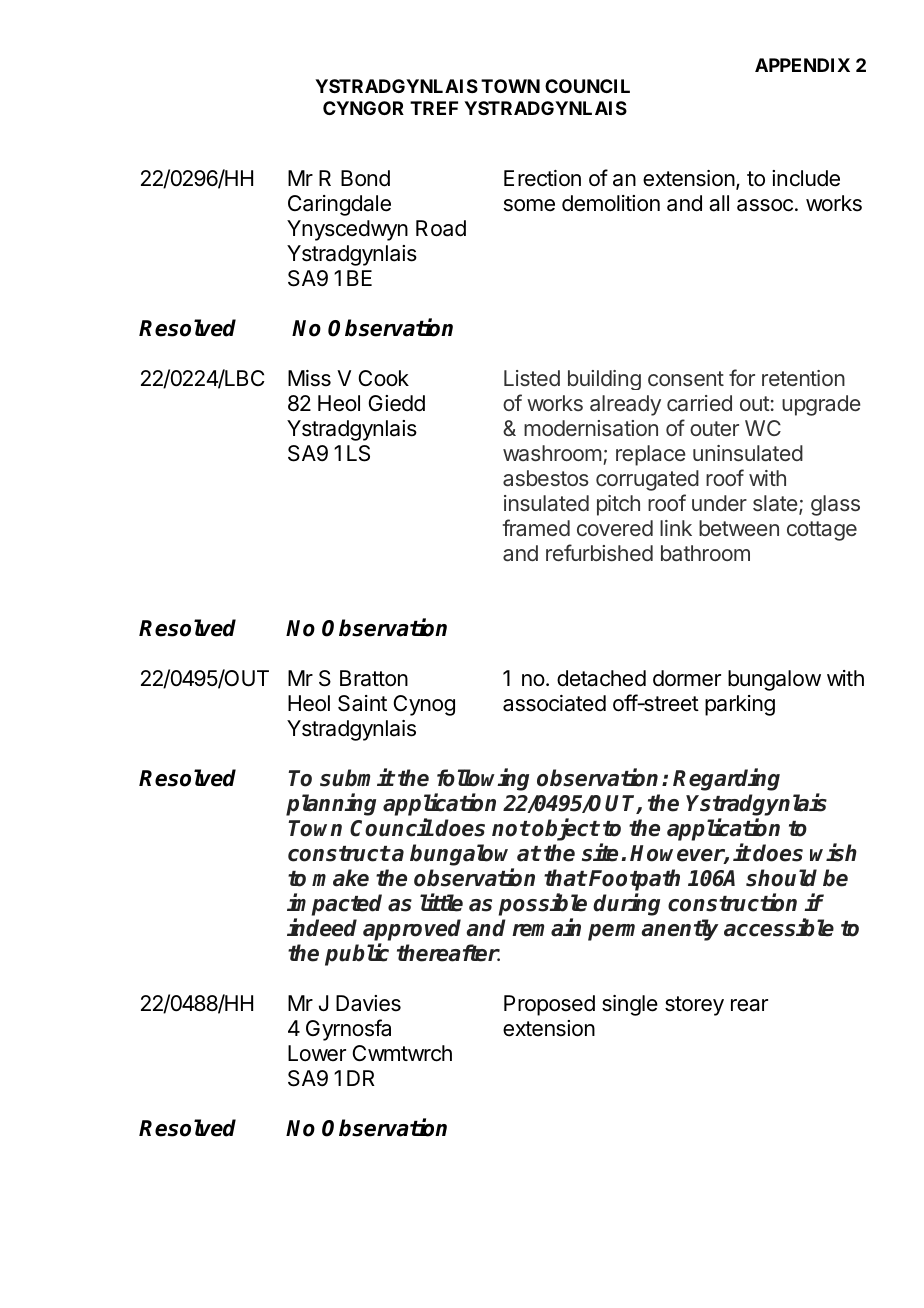  What do you see at coordinates (368, 1003) in the image?
I see `Davies` at bounding box center [368, 1003].
